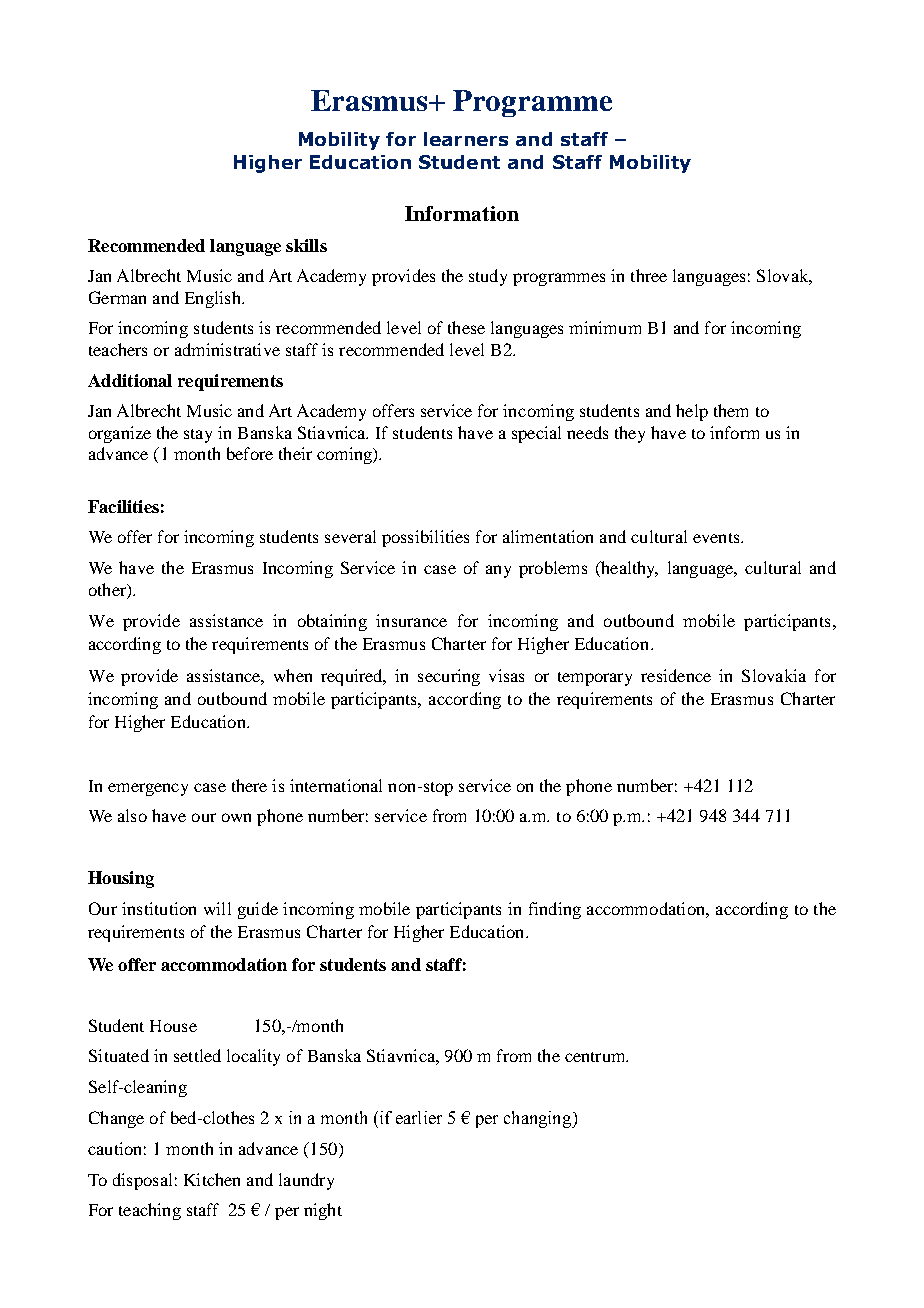 This screenshot has height=1308, width=924. Describe the element at coordinates (212, 1179) in the screenshot. I see `Kitchen` at that location.
